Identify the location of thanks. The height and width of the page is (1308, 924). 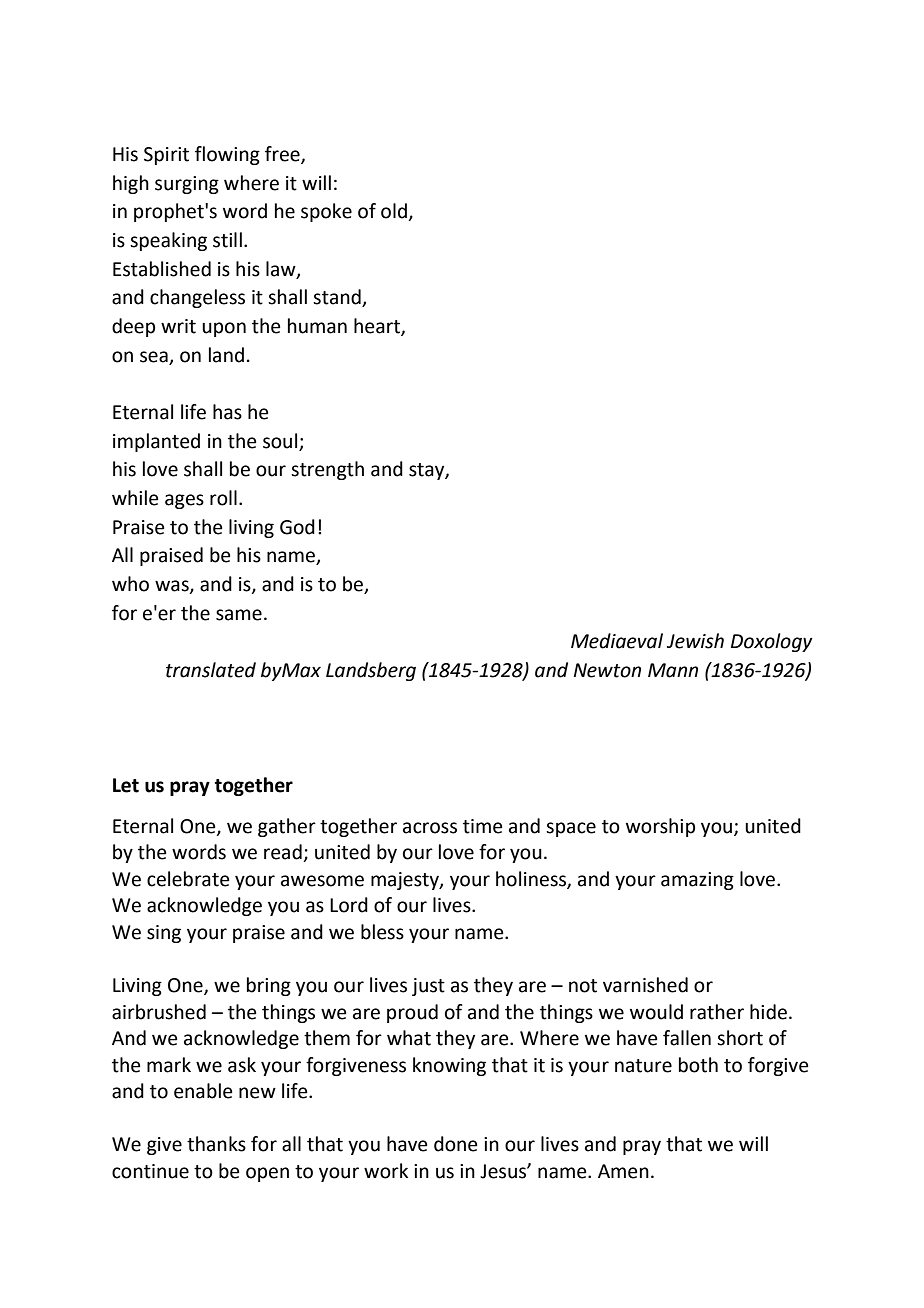
(216, 1144).
